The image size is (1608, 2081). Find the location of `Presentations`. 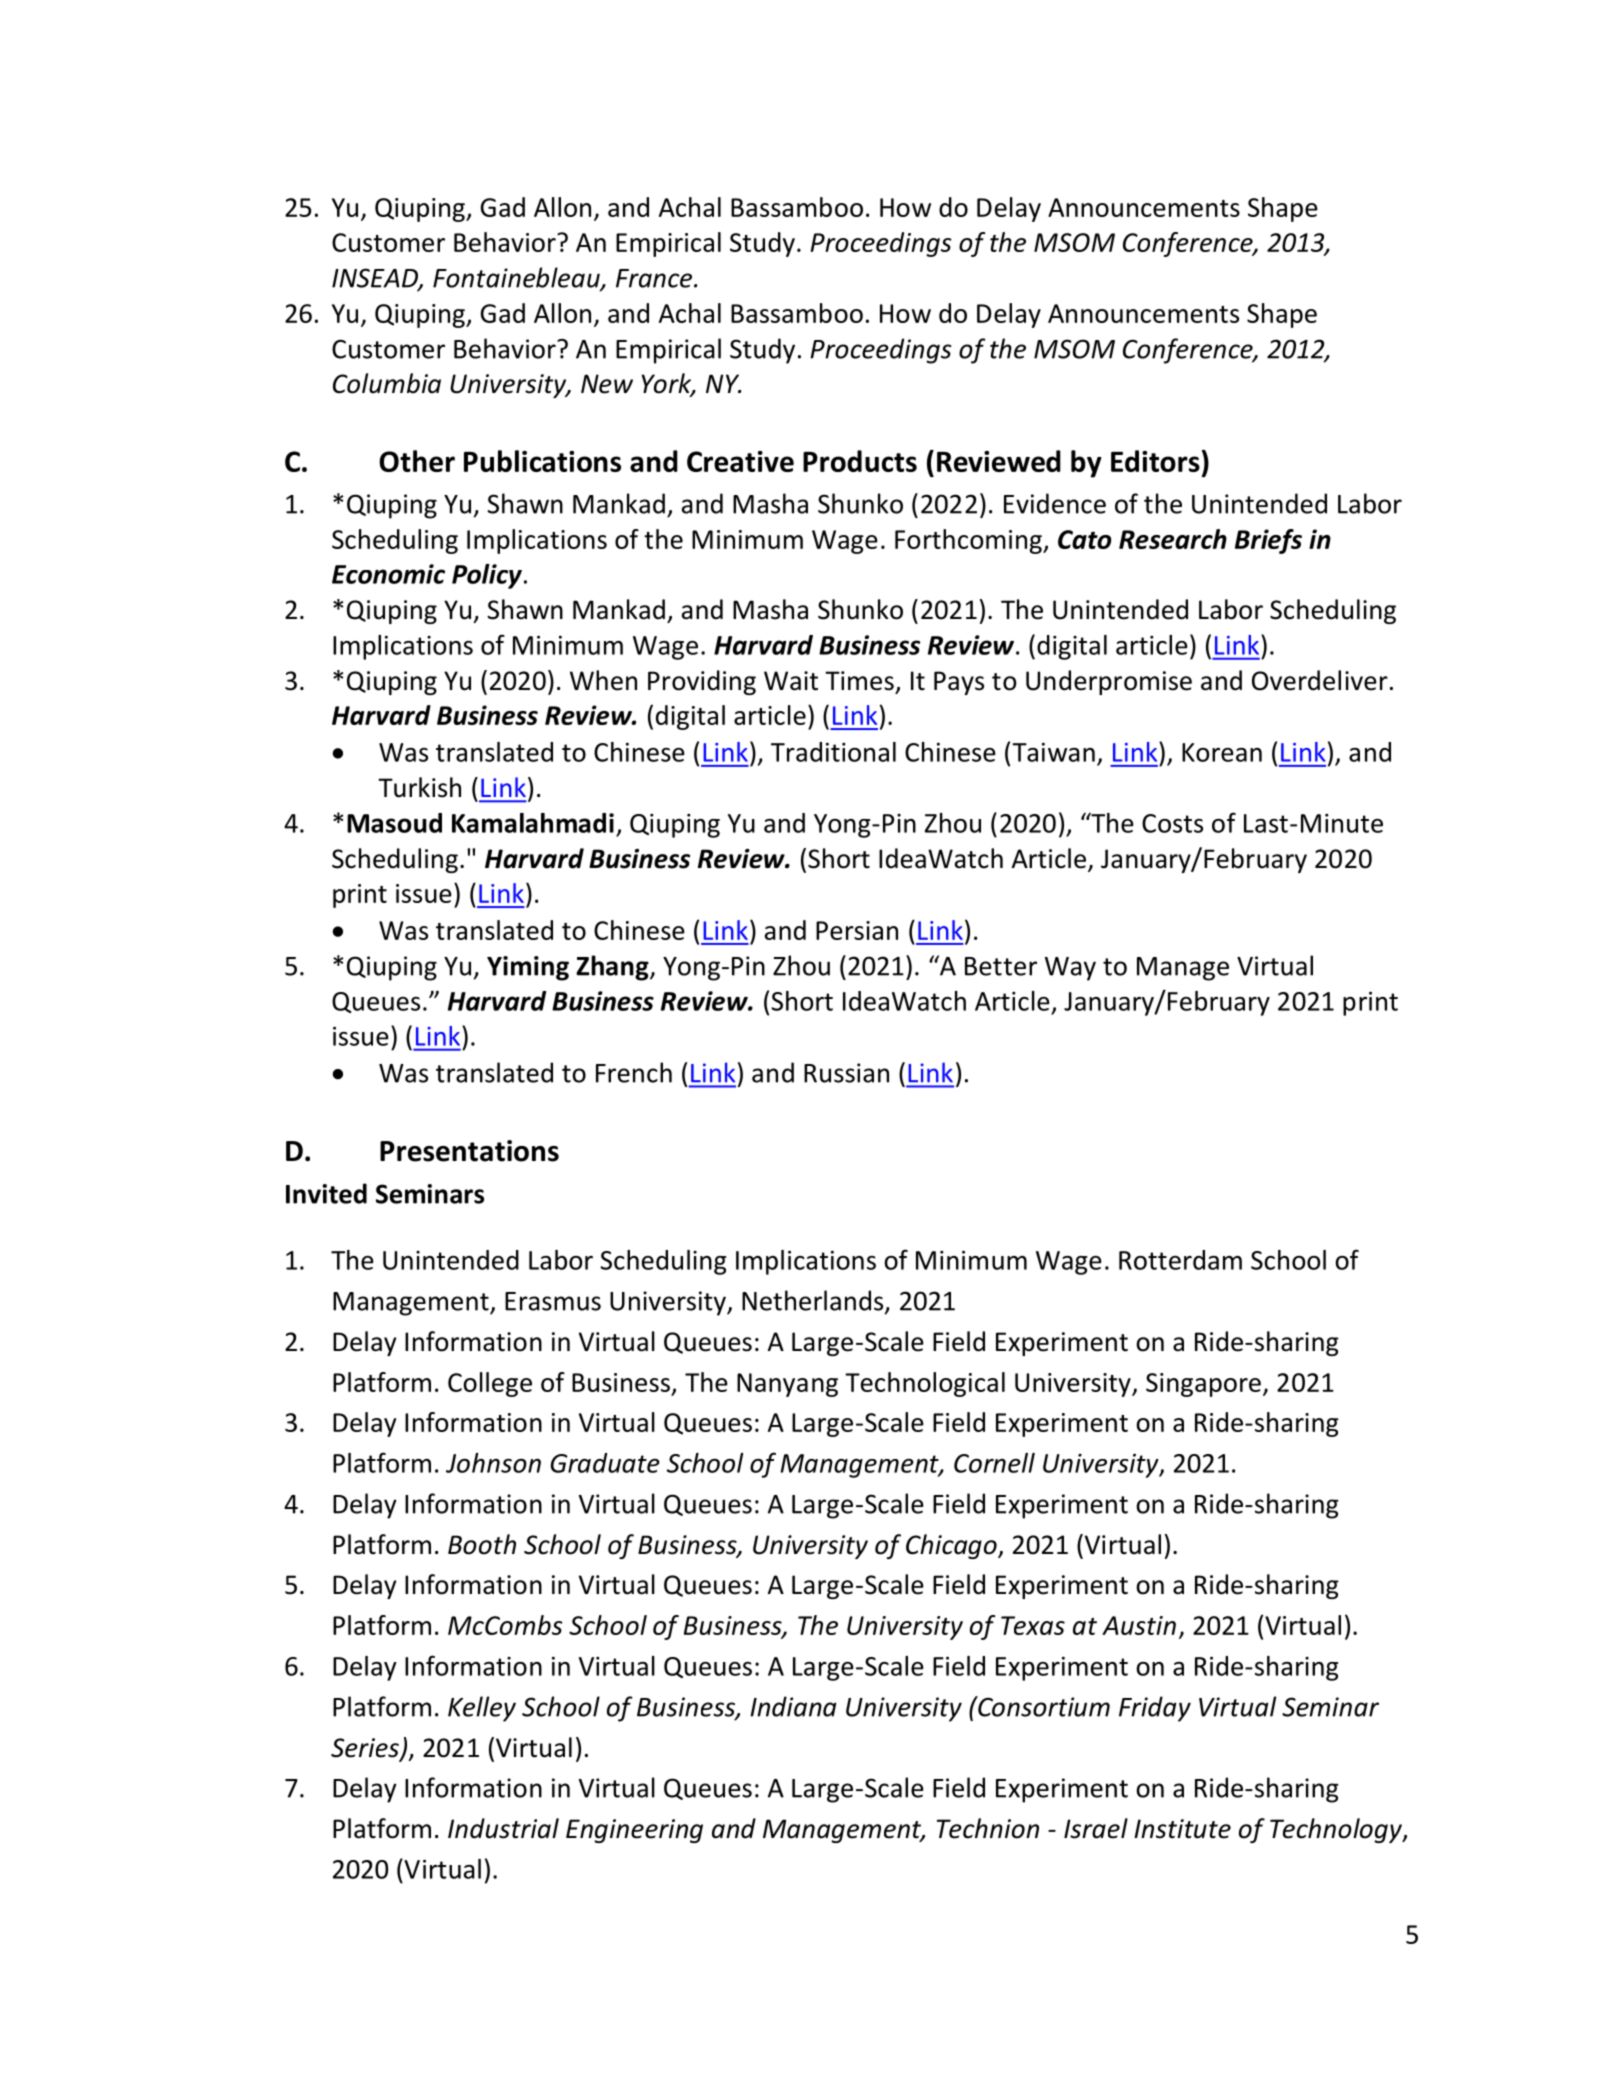

Presentations is located at coordinates (469, 1151).
